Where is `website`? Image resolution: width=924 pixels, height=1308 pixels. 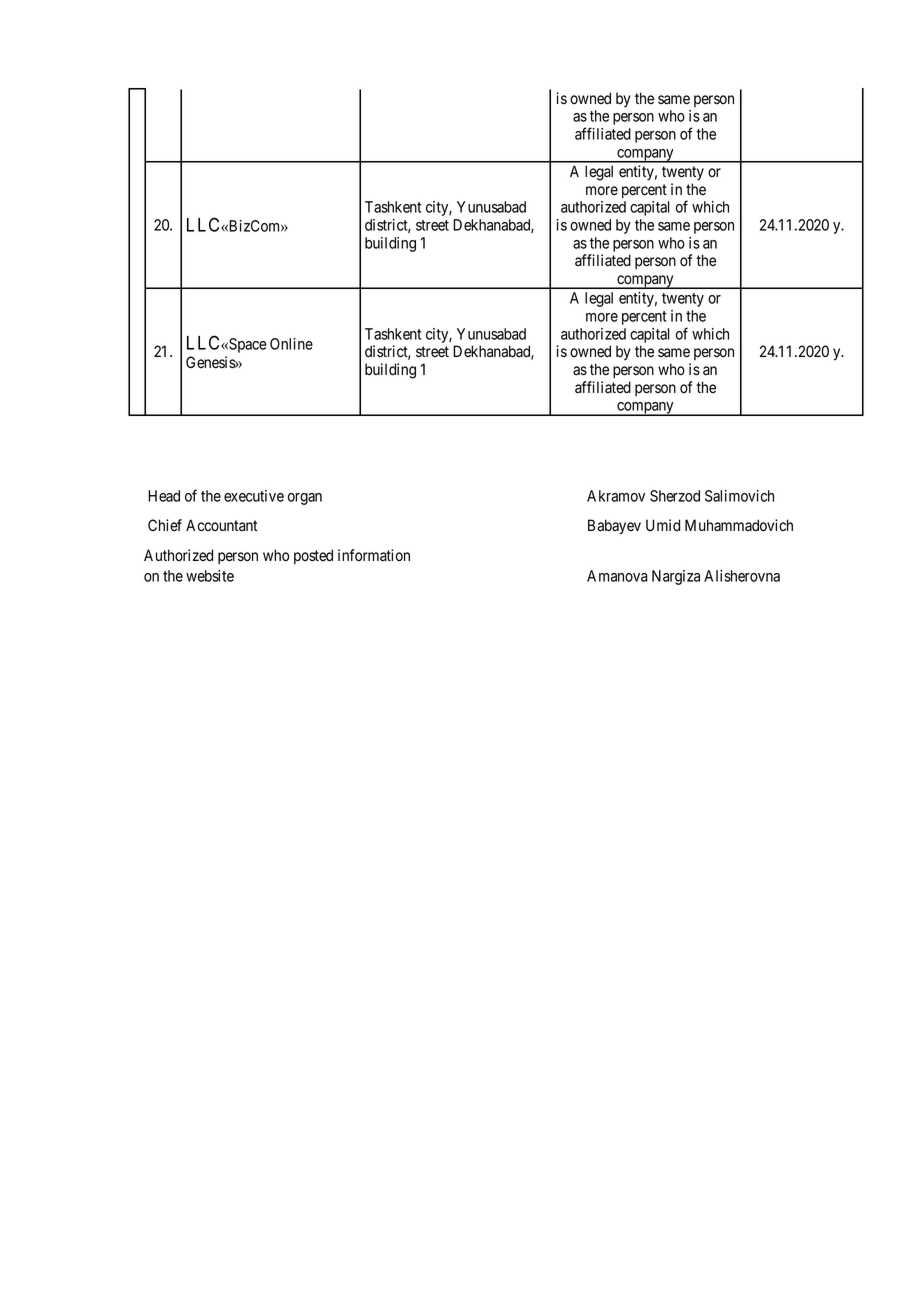
website is located at coordinates (210, 576).
